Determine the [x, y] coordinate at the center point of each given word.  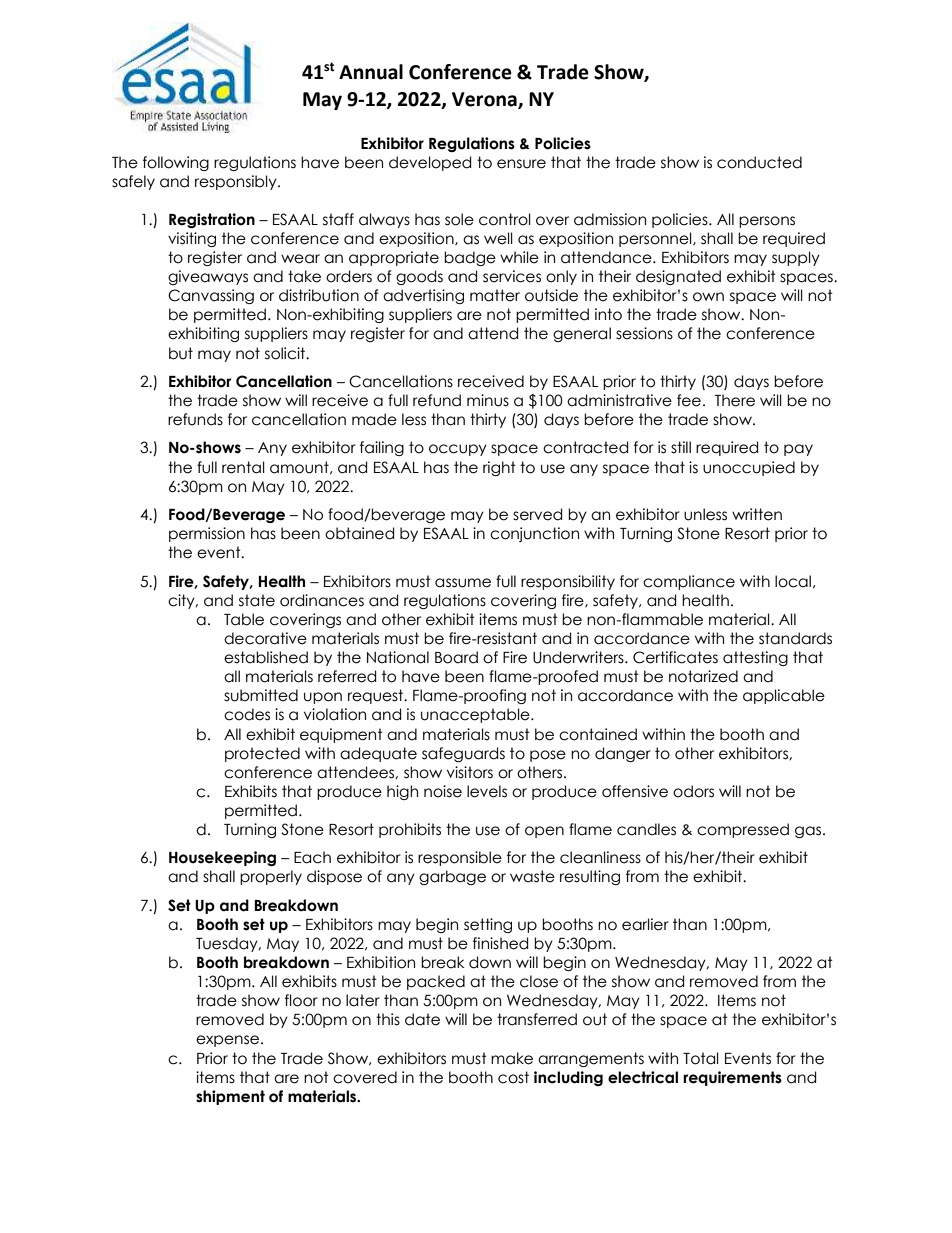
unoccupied [749, 468]
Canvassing [211, 296]
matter [495, 295]
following [176, 163]
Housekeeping [222, 858]
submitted [261, 695]
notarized [703, 676]
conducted [759, 162]
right [499, 468]
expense [229, 1041]
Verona [485, 100]
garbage [452, 877]
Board [456, 657]
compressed [743, 830]
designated [678, 277]
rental [243, 467]
